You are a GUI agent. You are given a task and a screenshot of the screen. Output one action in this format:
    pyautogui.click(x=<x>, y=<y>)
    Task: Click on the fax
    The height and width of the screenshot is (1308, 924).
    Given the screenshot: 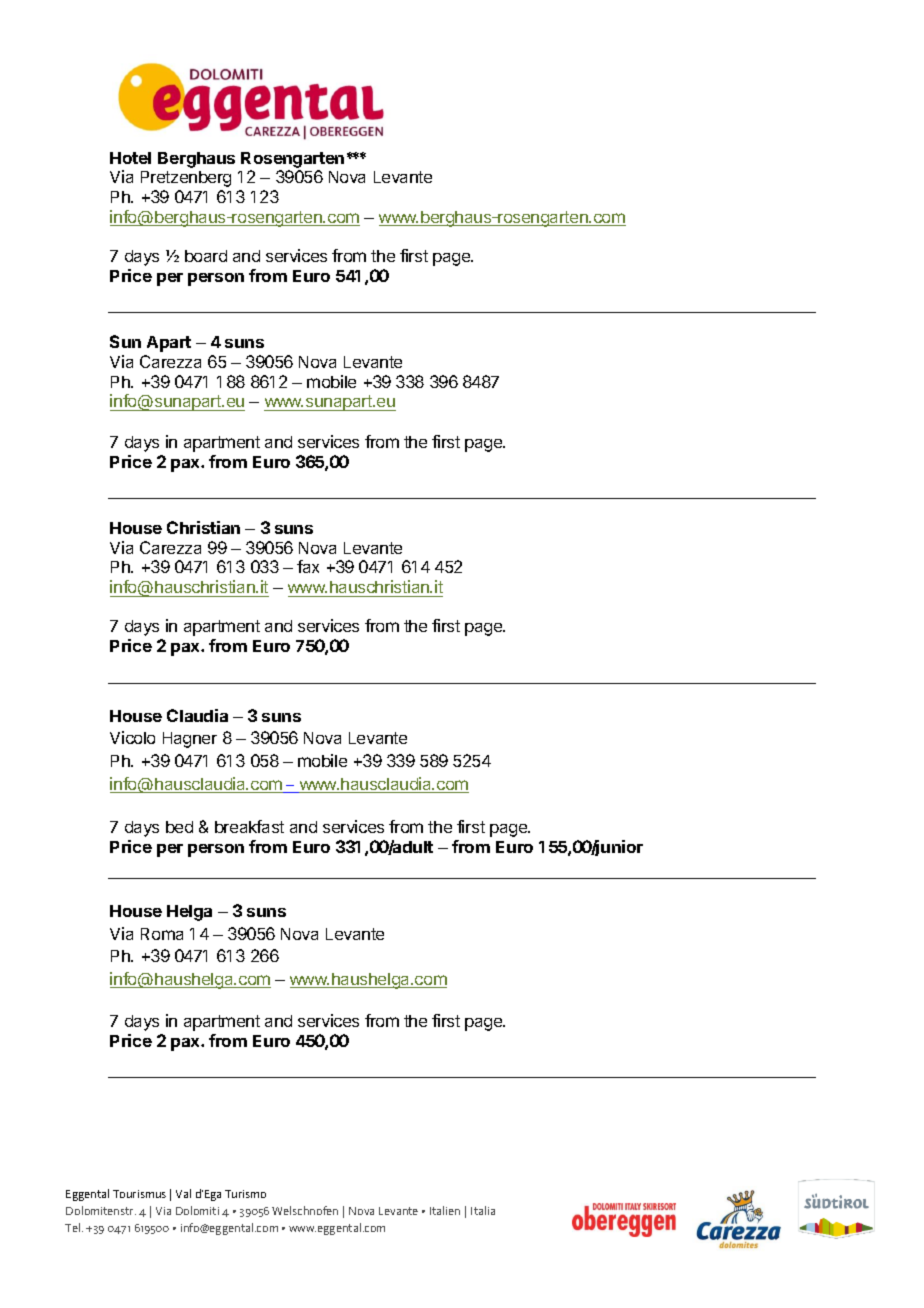 What is the action you would take?
    pyautogui.click(x=308, y=566)
